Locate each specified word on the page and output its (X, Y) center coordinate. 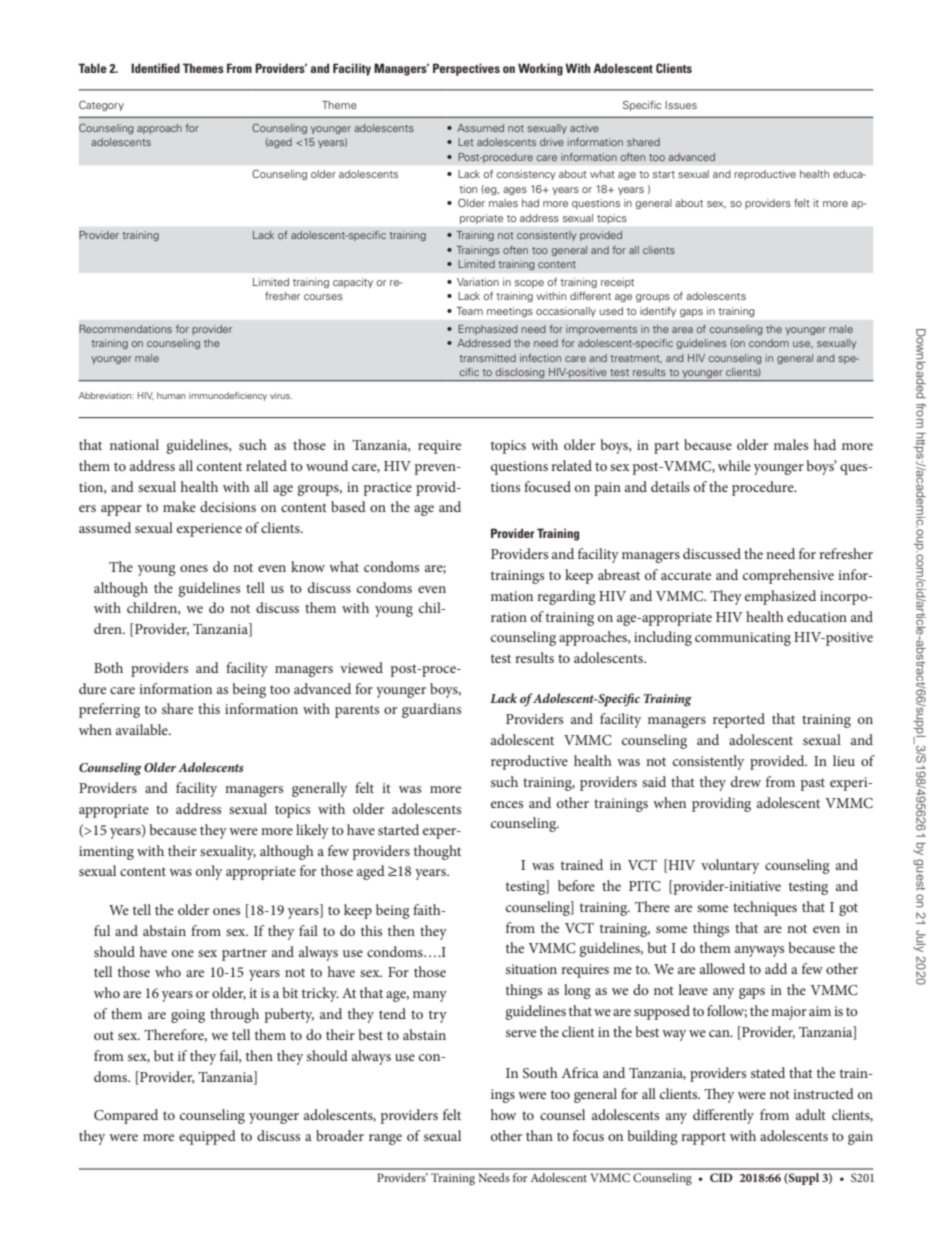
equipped (207, 1137)
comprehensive (788, 576)
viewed (361, 667)
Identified (155, 68)
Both (108, 667)
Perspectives (466, 69)
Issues (681, 105)
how (503, 1114)
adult (811, 1114)
